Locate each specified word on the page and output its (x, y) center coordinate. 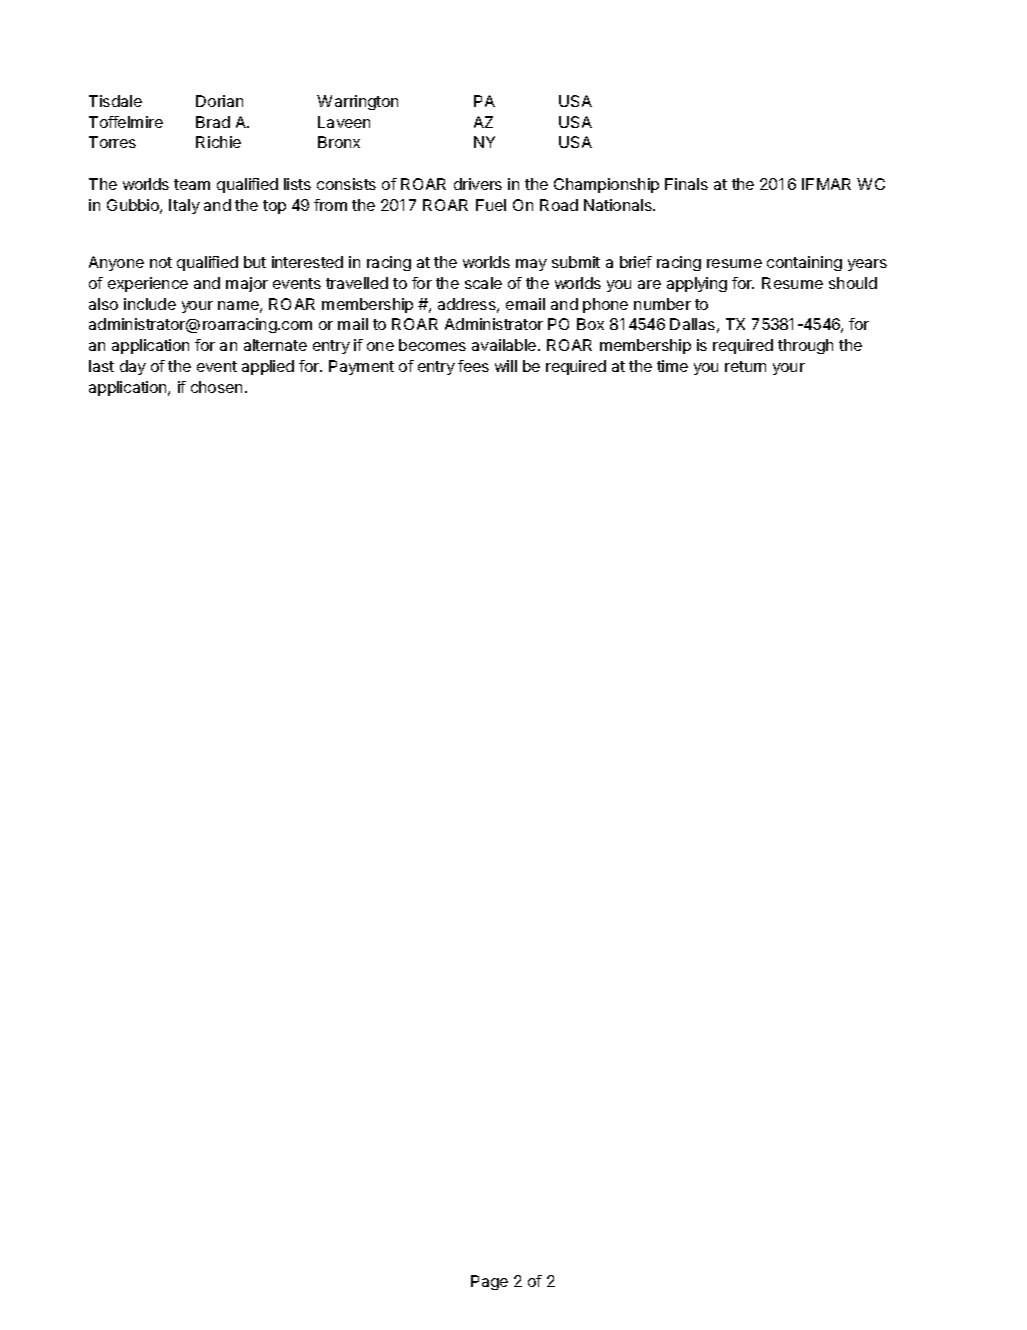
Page (489, 1282)
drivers (478, 184)
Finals (686, 184)
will (506, 366)
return (745, 366)
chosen (216, 387)
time (672, 366)
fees (473, 366)
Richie (218, 142)
